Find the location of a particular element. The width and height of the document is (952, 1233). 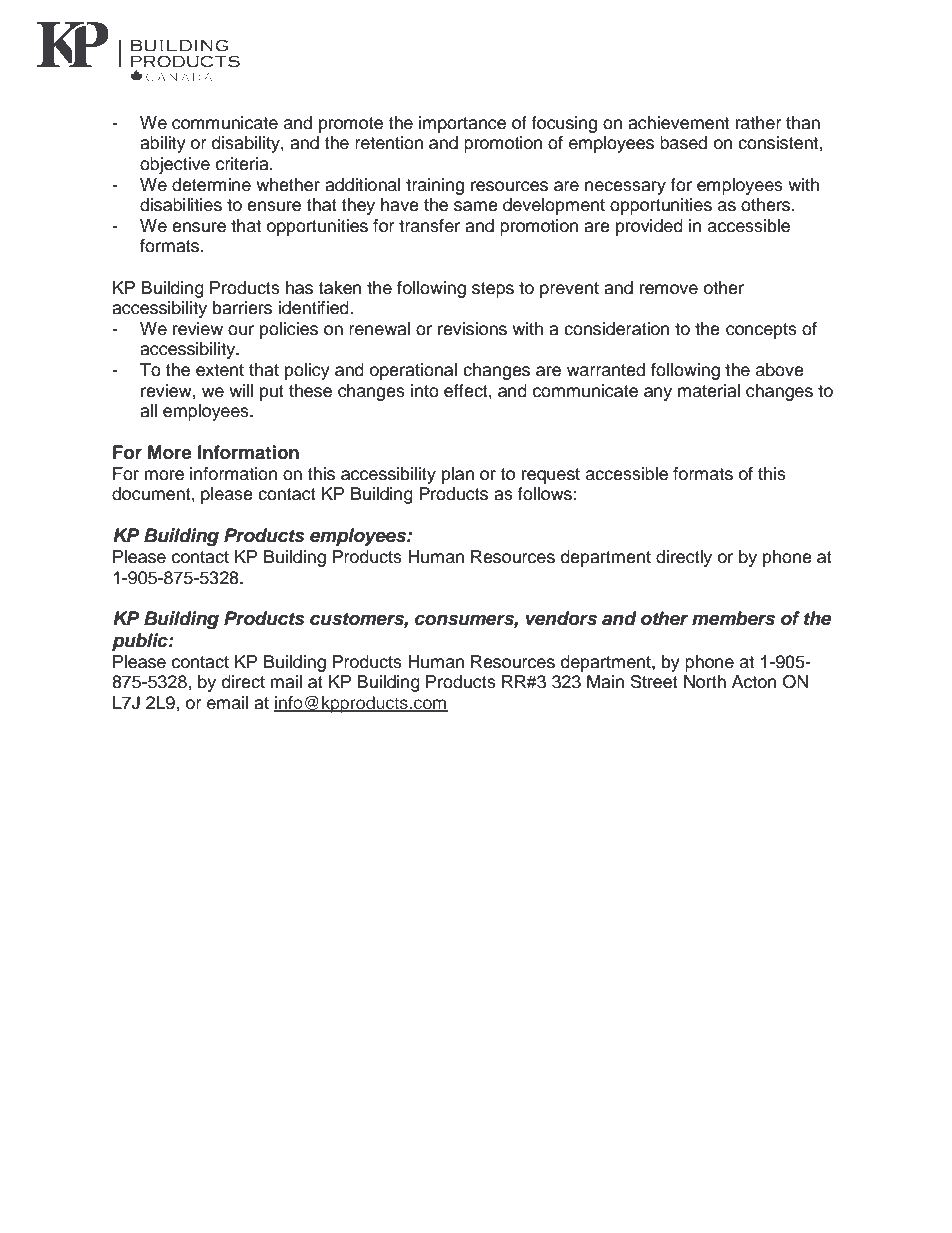

steps is located at coordinates (493, 290).
